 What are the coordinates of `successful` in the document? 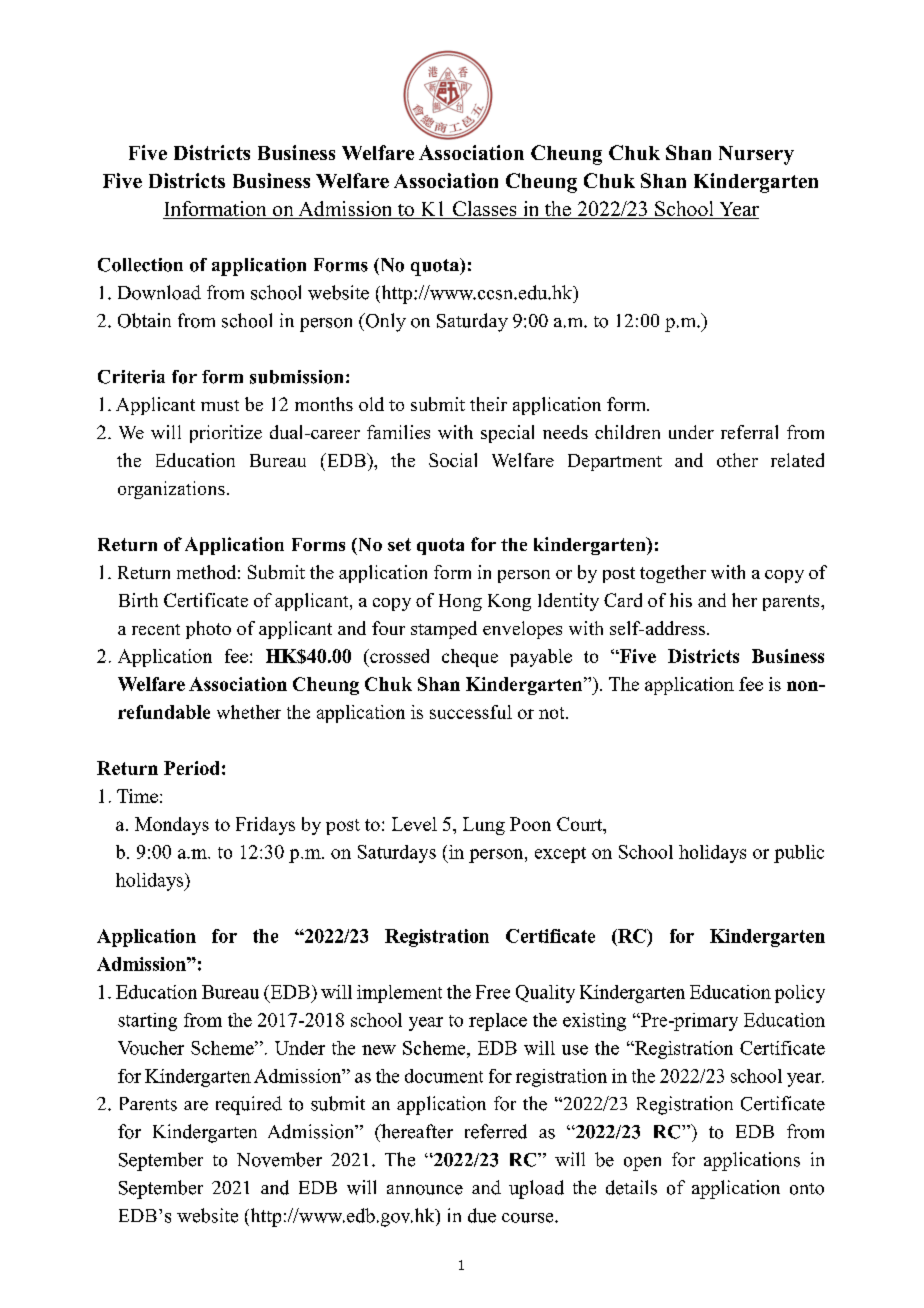 It's located at (471, 712).
